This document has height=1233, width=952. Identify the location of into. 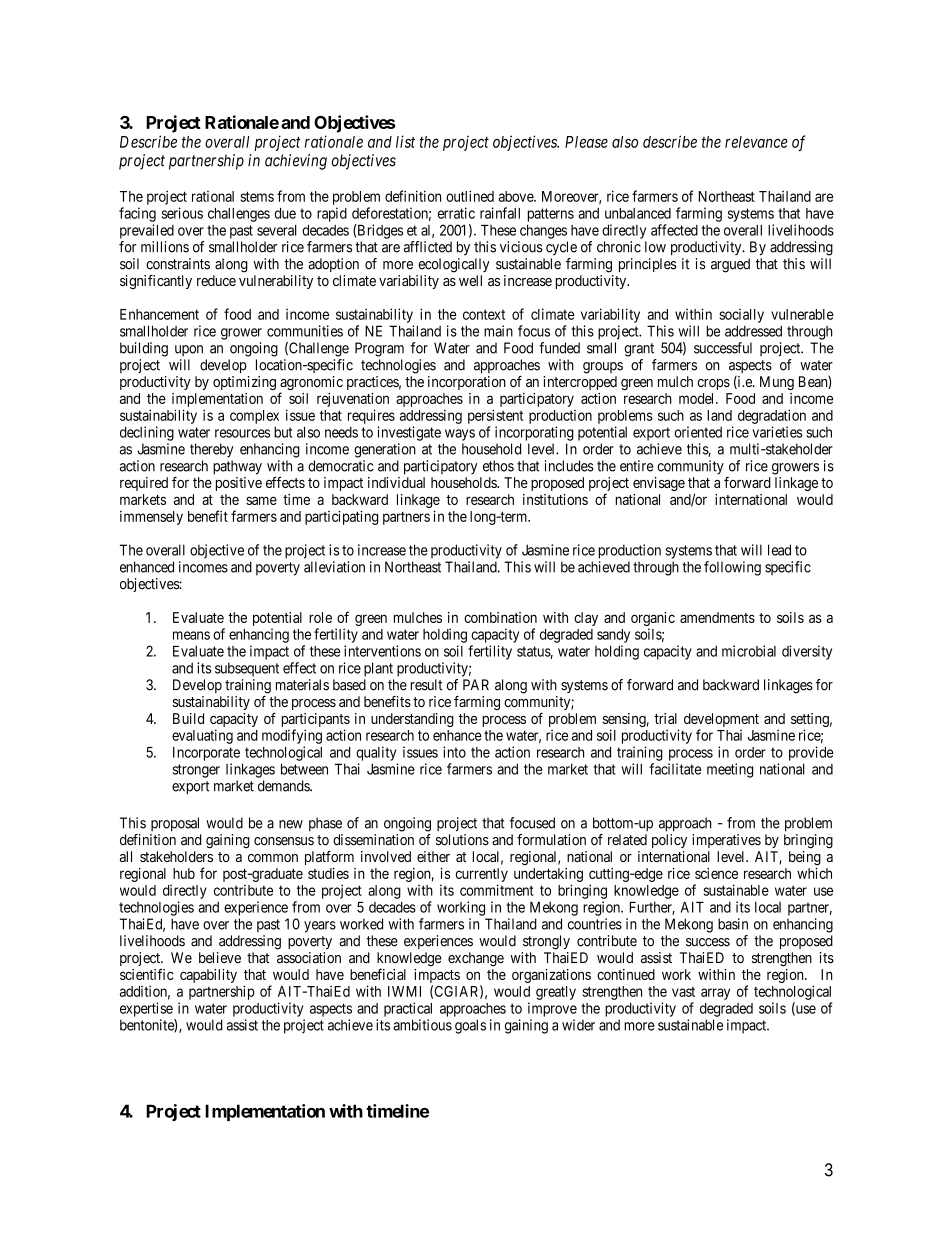
(454, 752).
